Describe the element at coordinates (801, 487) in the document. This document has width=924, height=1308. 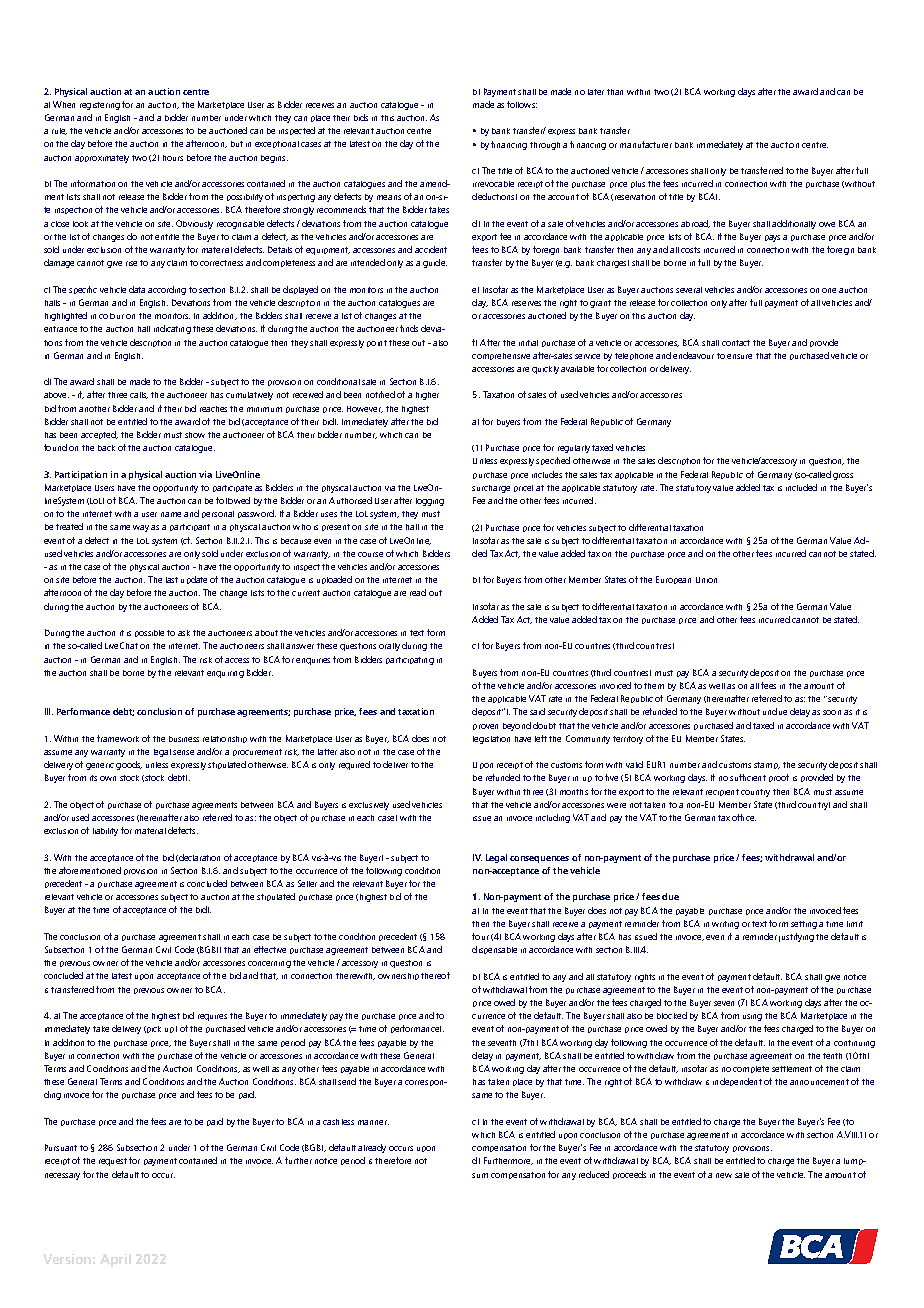
I see `included` at that location.
